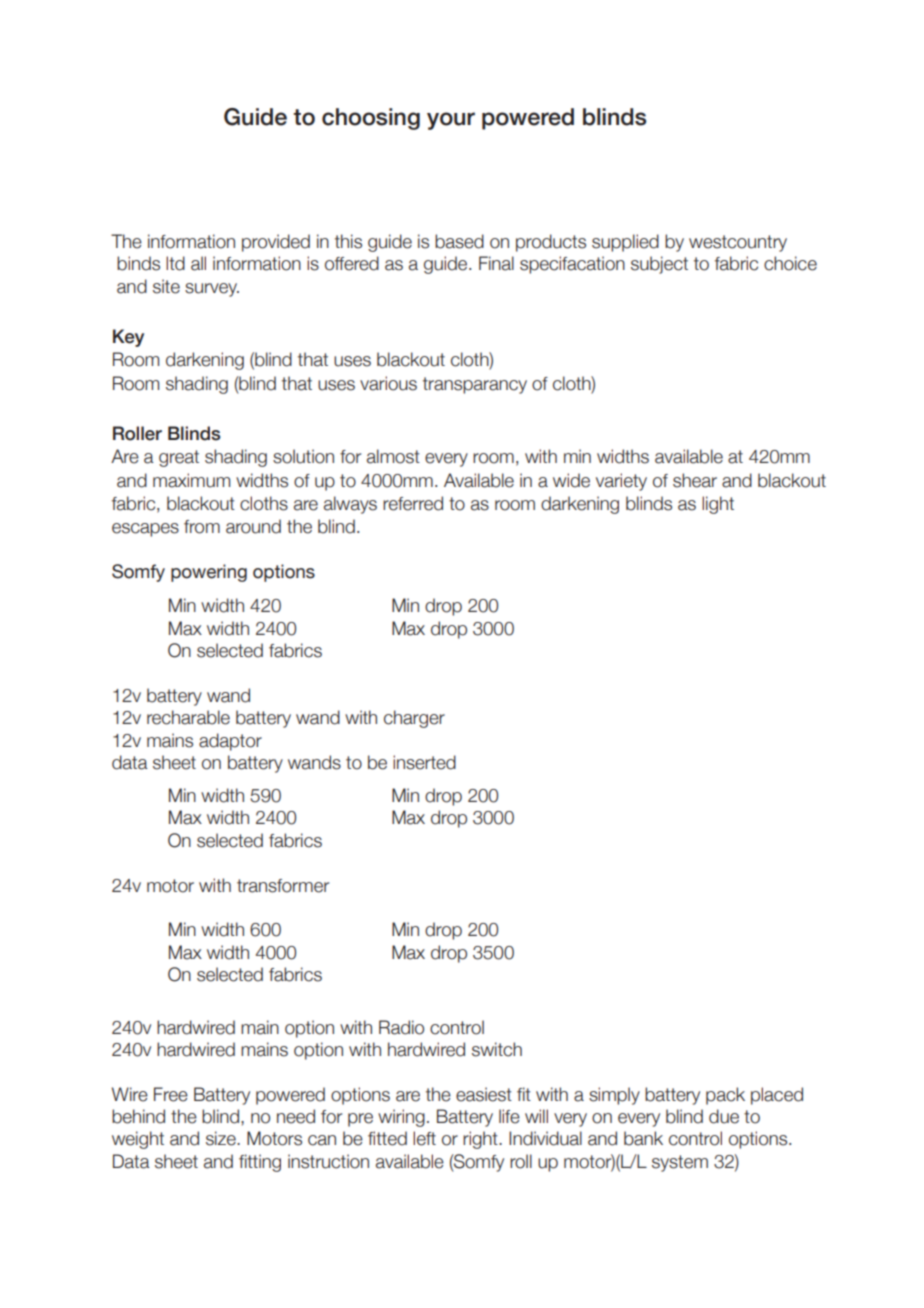  What do you see at coordinates (179, 458) in the screenshot?
I see `great` at bounding box center [179, 458].
